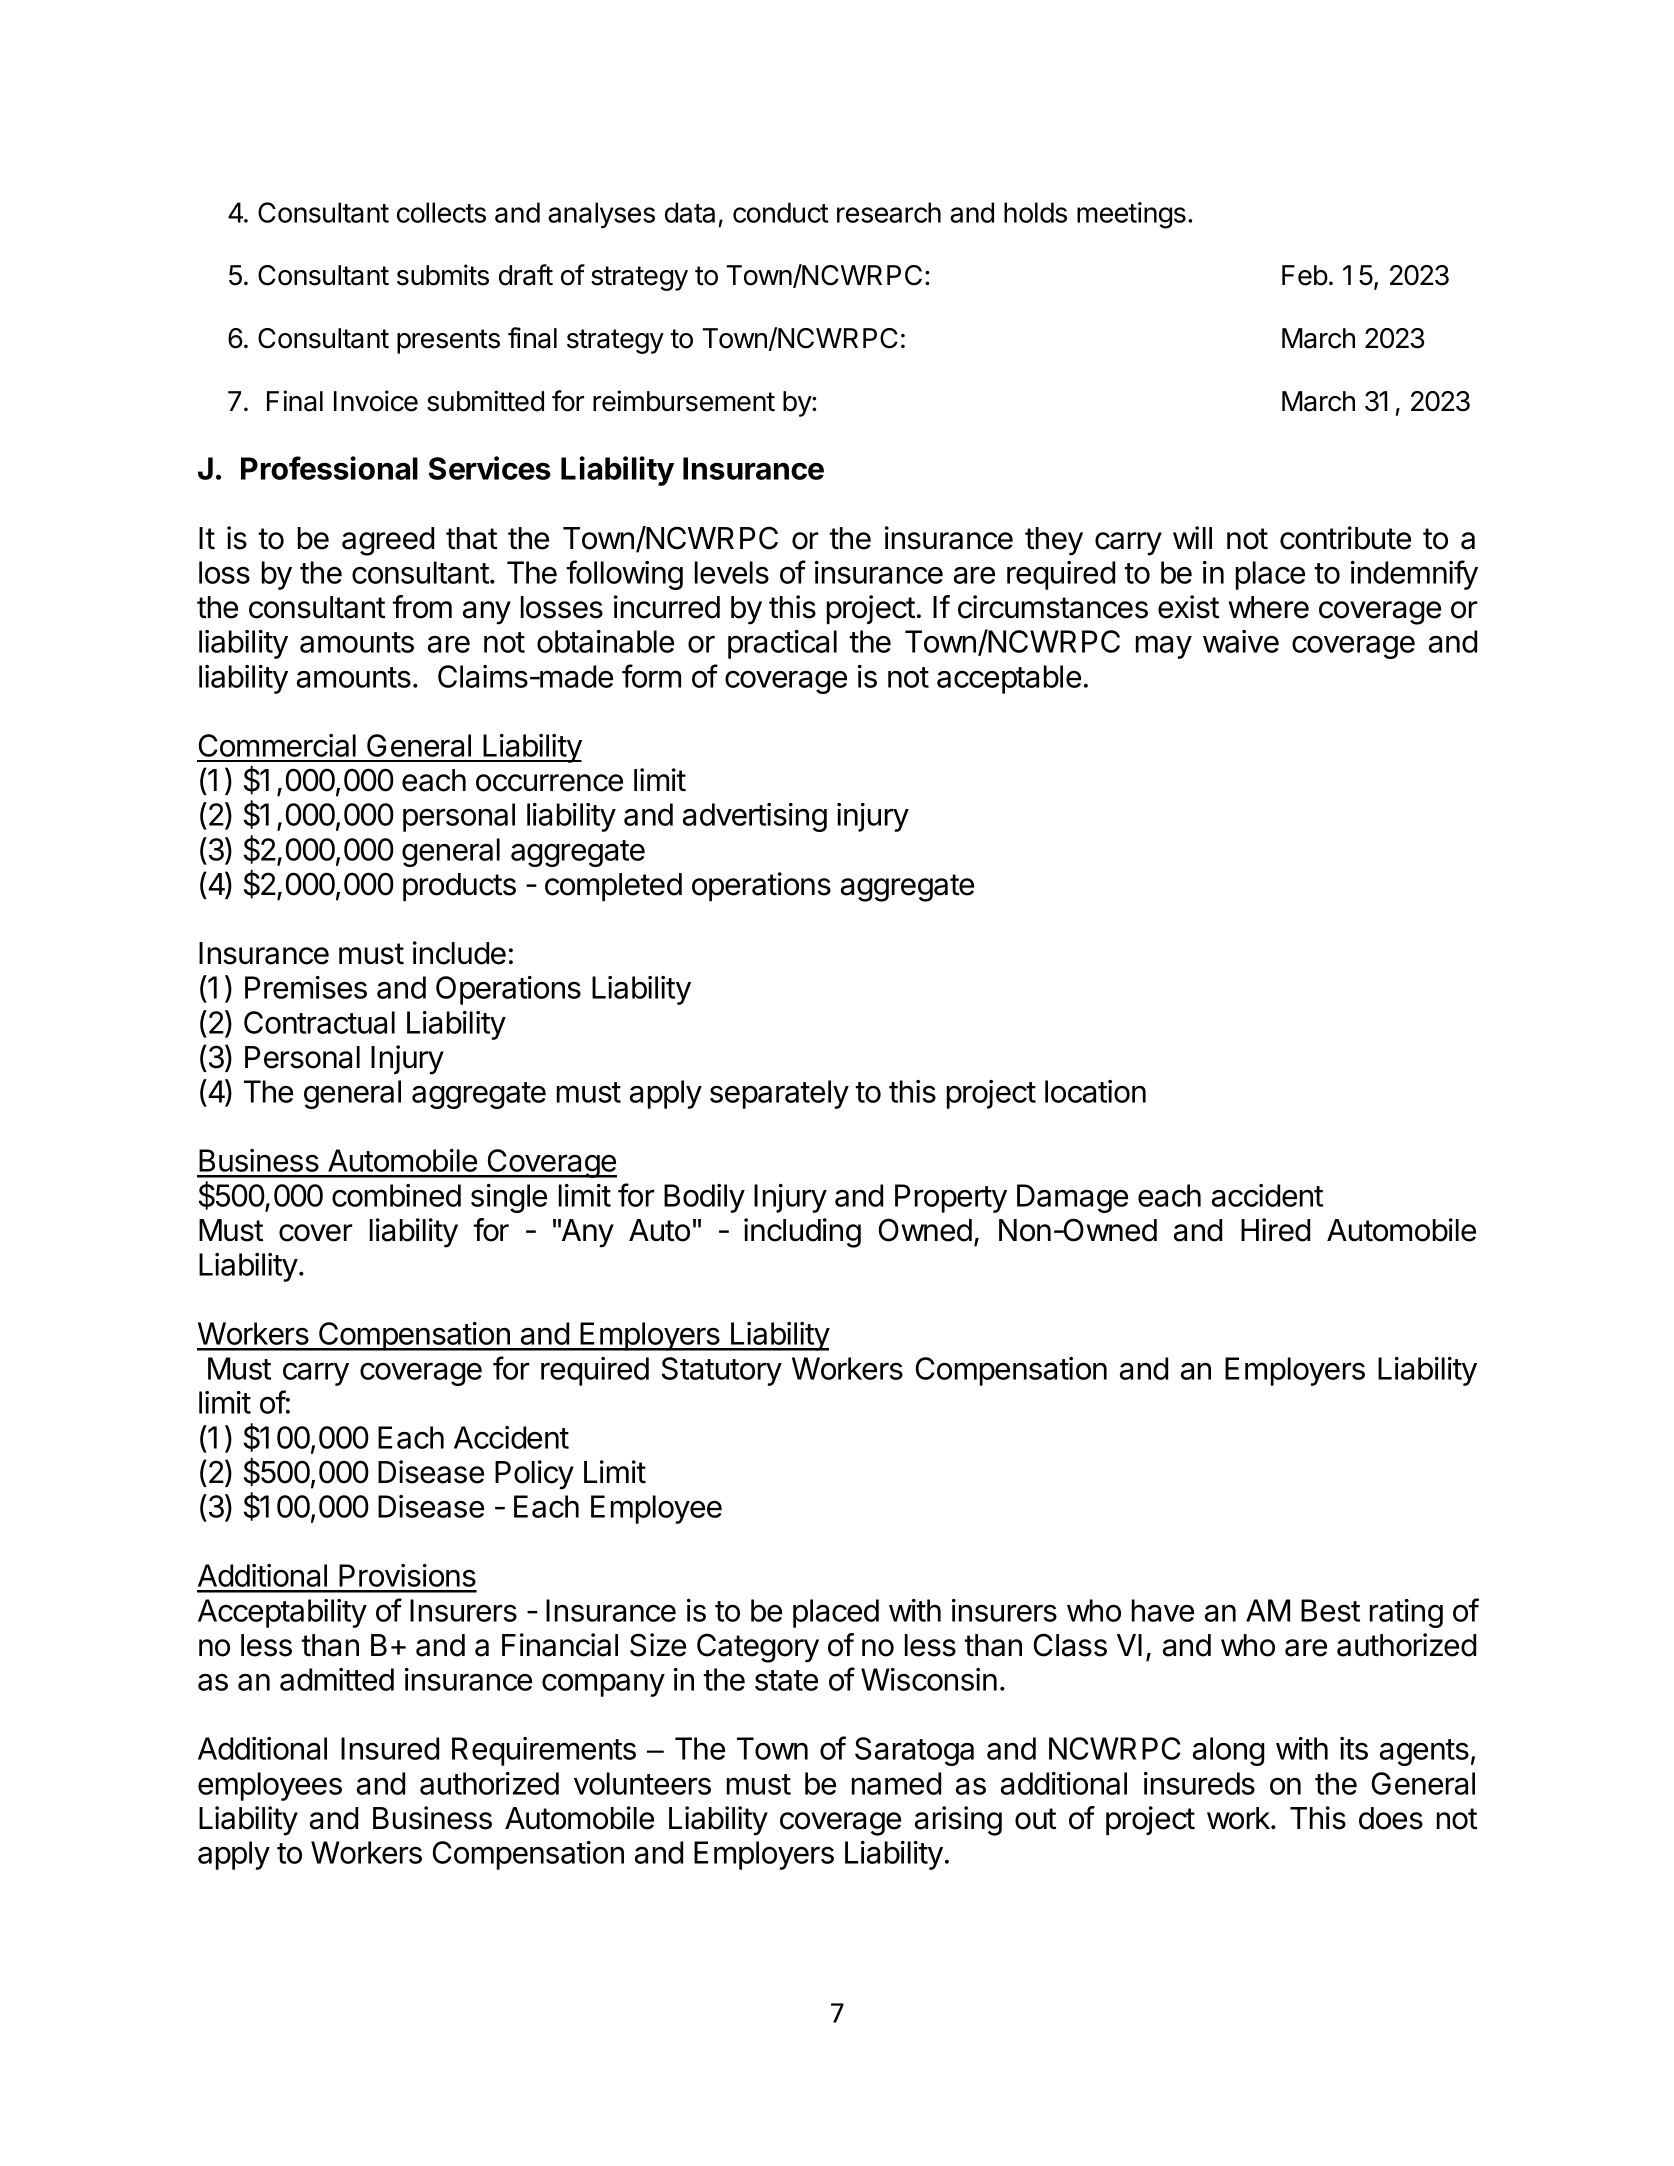 This image has height=2166, width=1674. I want to click on occurrence, so click(549, 783).
